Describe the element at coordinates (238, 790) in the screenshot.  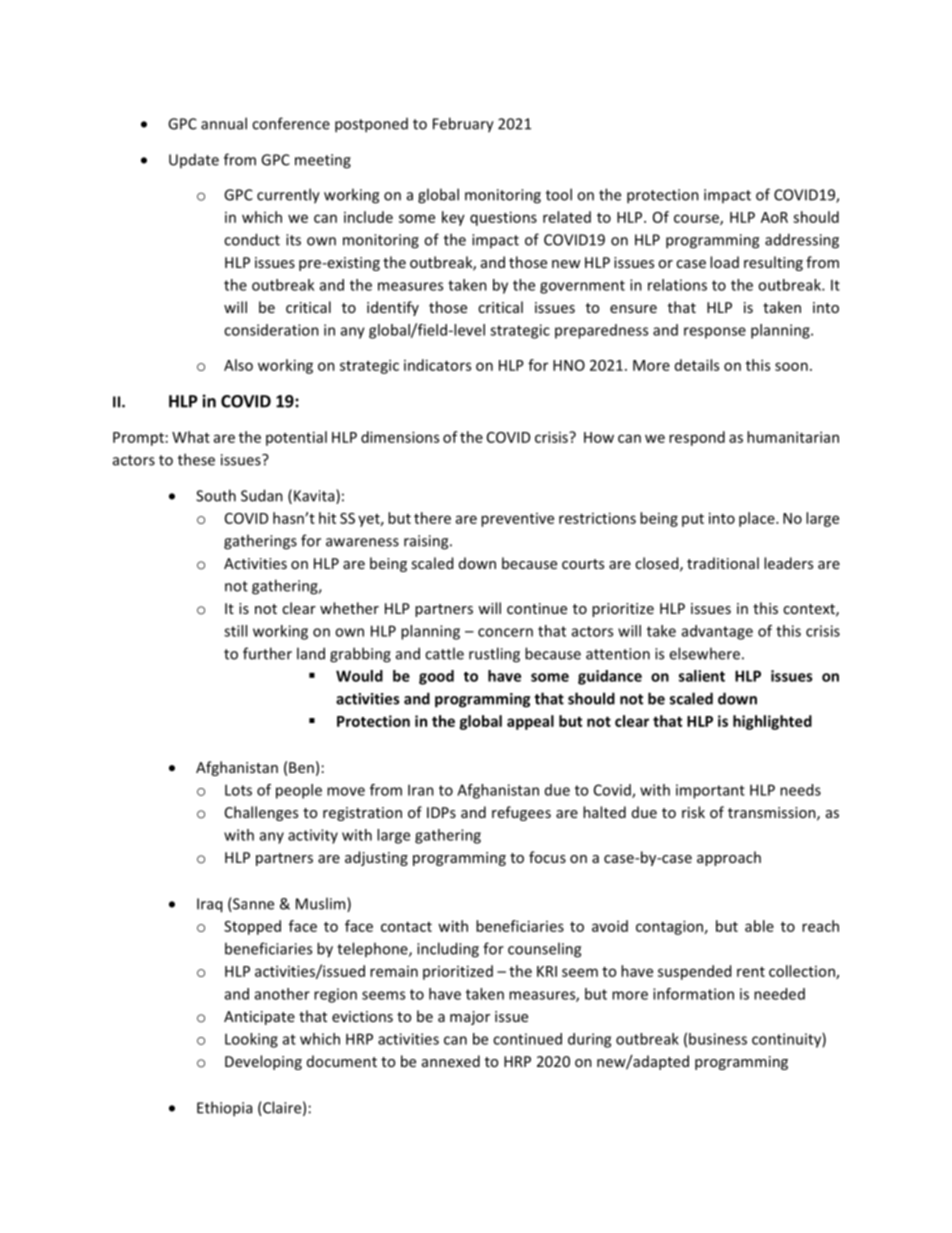
I see `Lots` at that location.
